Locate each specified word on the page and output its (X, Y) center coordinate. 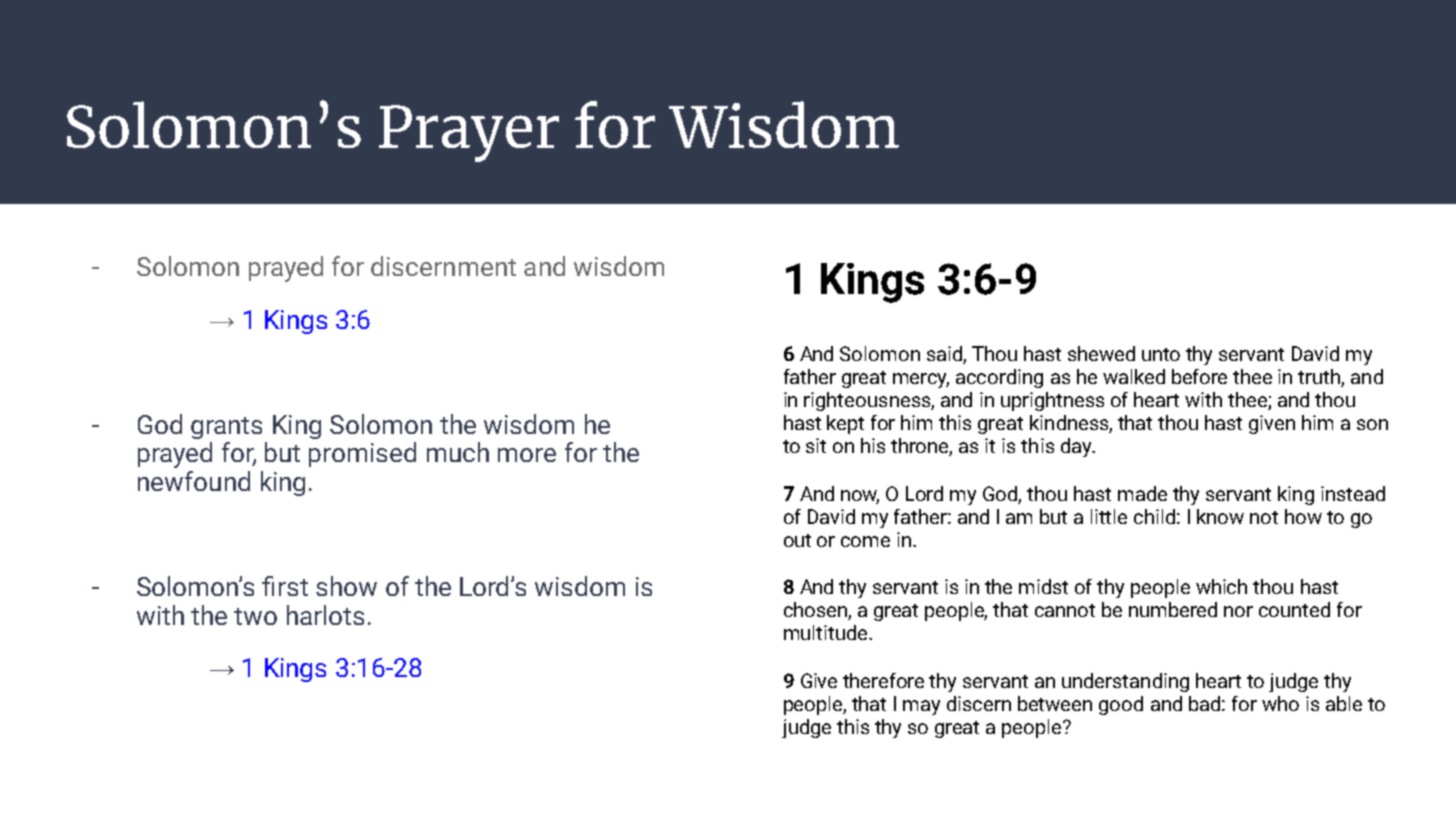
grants (226, 428)
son (1372, 424)
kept (845, 424)
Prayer (469, 133)
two (255, 616)
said (945, 355)
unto (1161, 354)
